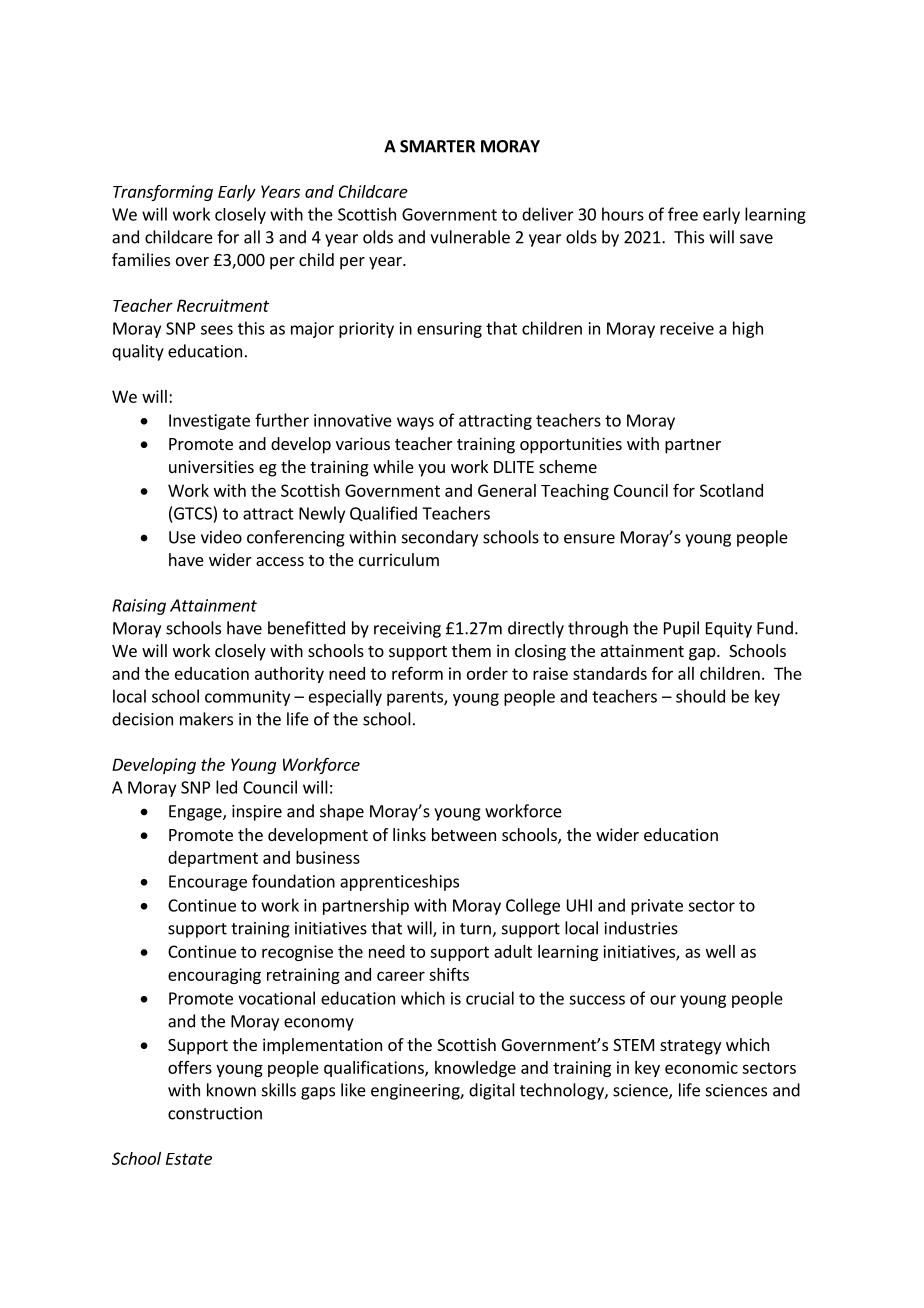 This screenshot has height=1308, width=924. I want to click on SMARTER, so click(437, 146).
